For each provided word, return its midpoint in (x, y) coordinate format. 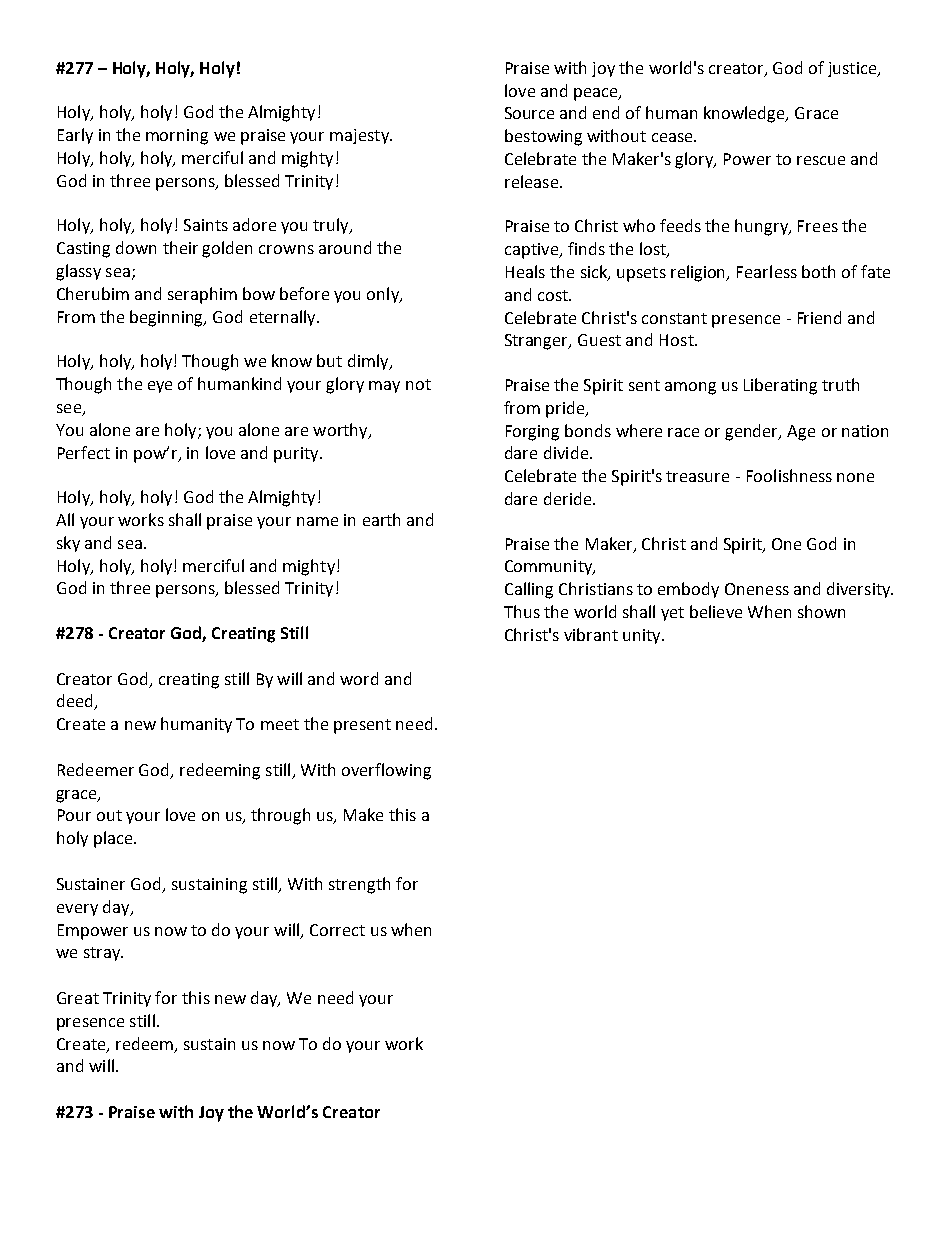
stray (103, 954)
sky (68, 544)
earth (381, 519)
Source (529, 113)
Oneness (757, 589)
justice (853, 69)
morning (177, 137)
